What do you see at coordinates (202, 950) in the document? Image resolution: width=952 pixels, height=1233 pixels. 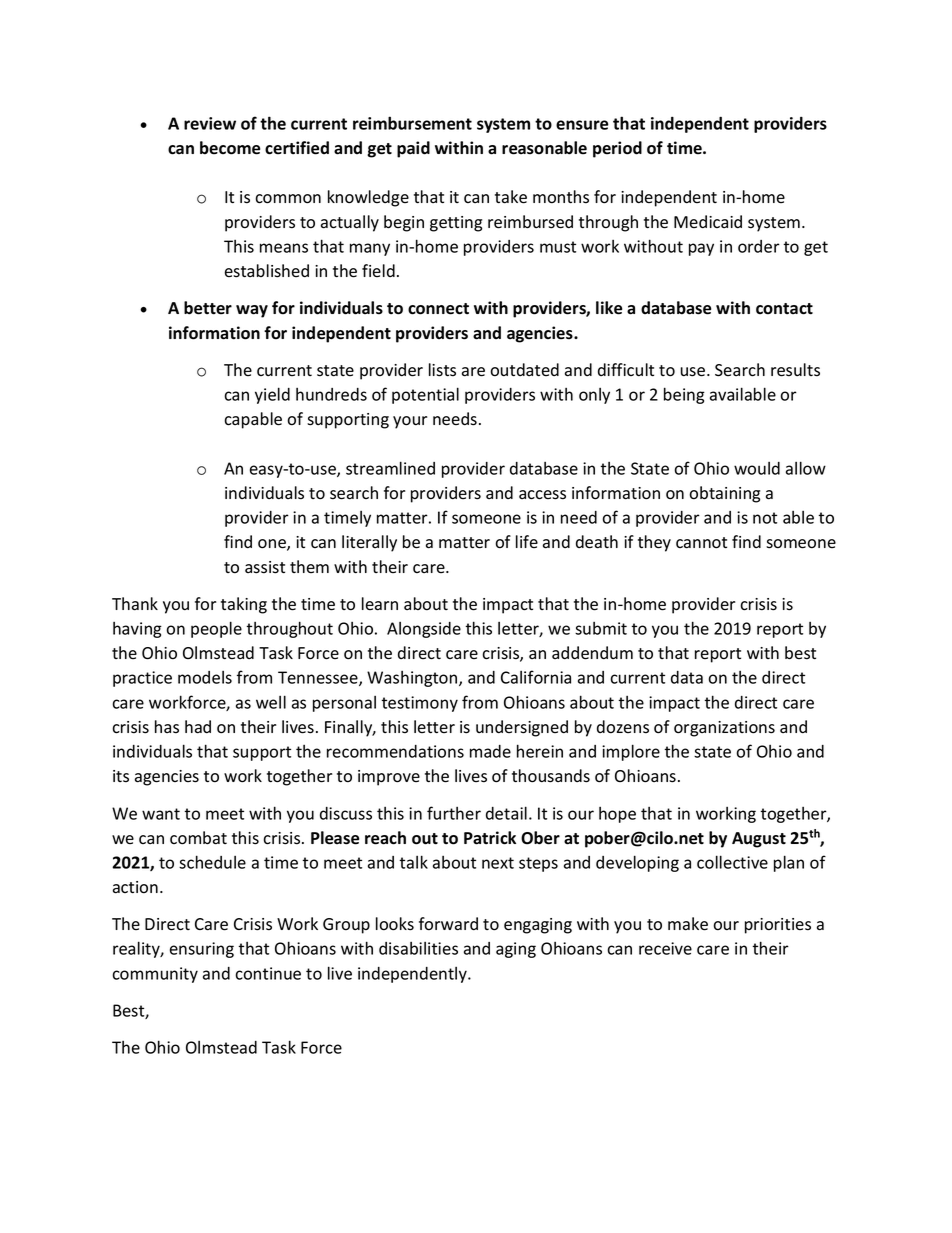 I see `ensuring` at bounding box center [202, 950].
